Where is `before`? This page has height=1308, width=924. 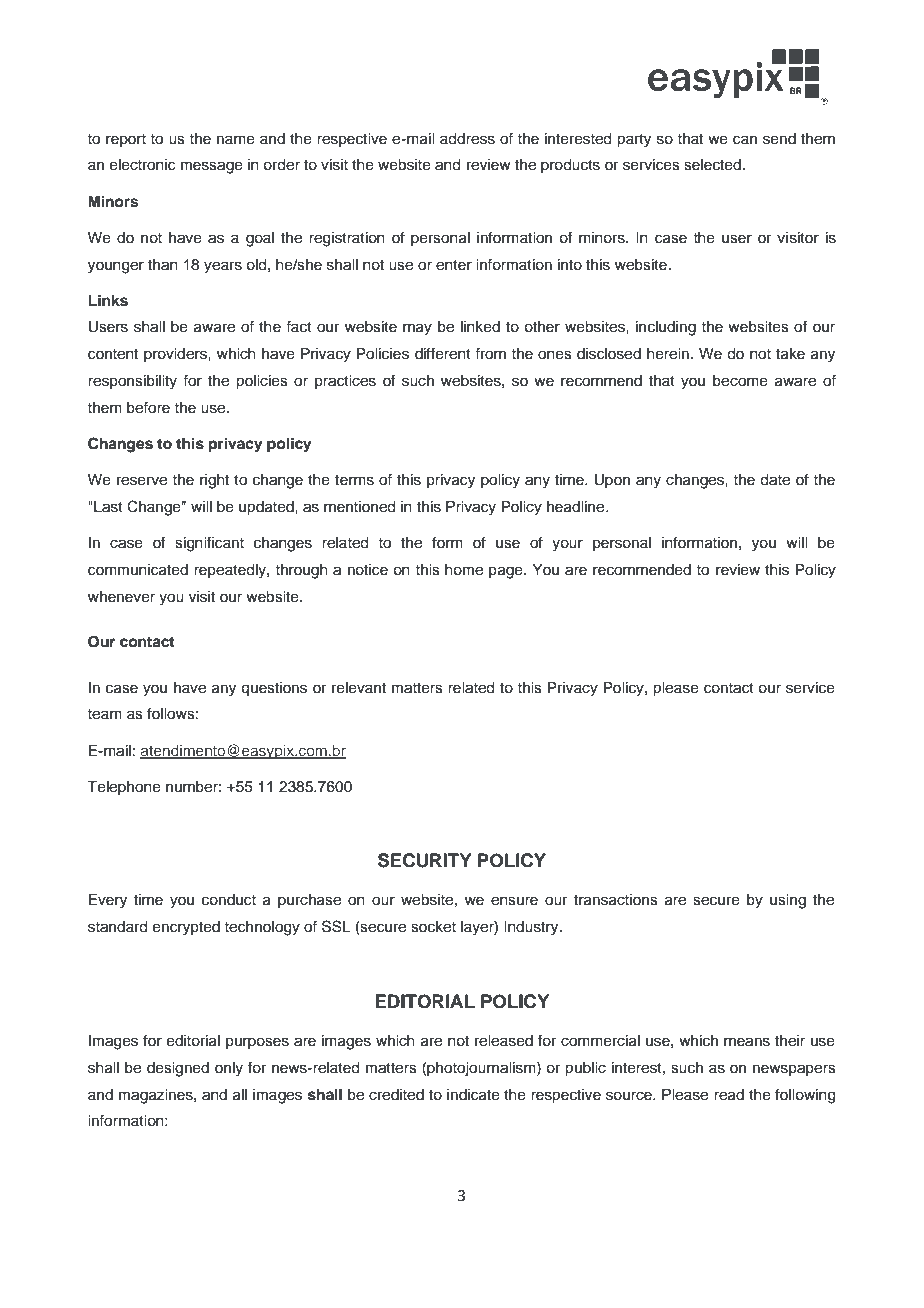 before is located at coordinates (148, 407).
